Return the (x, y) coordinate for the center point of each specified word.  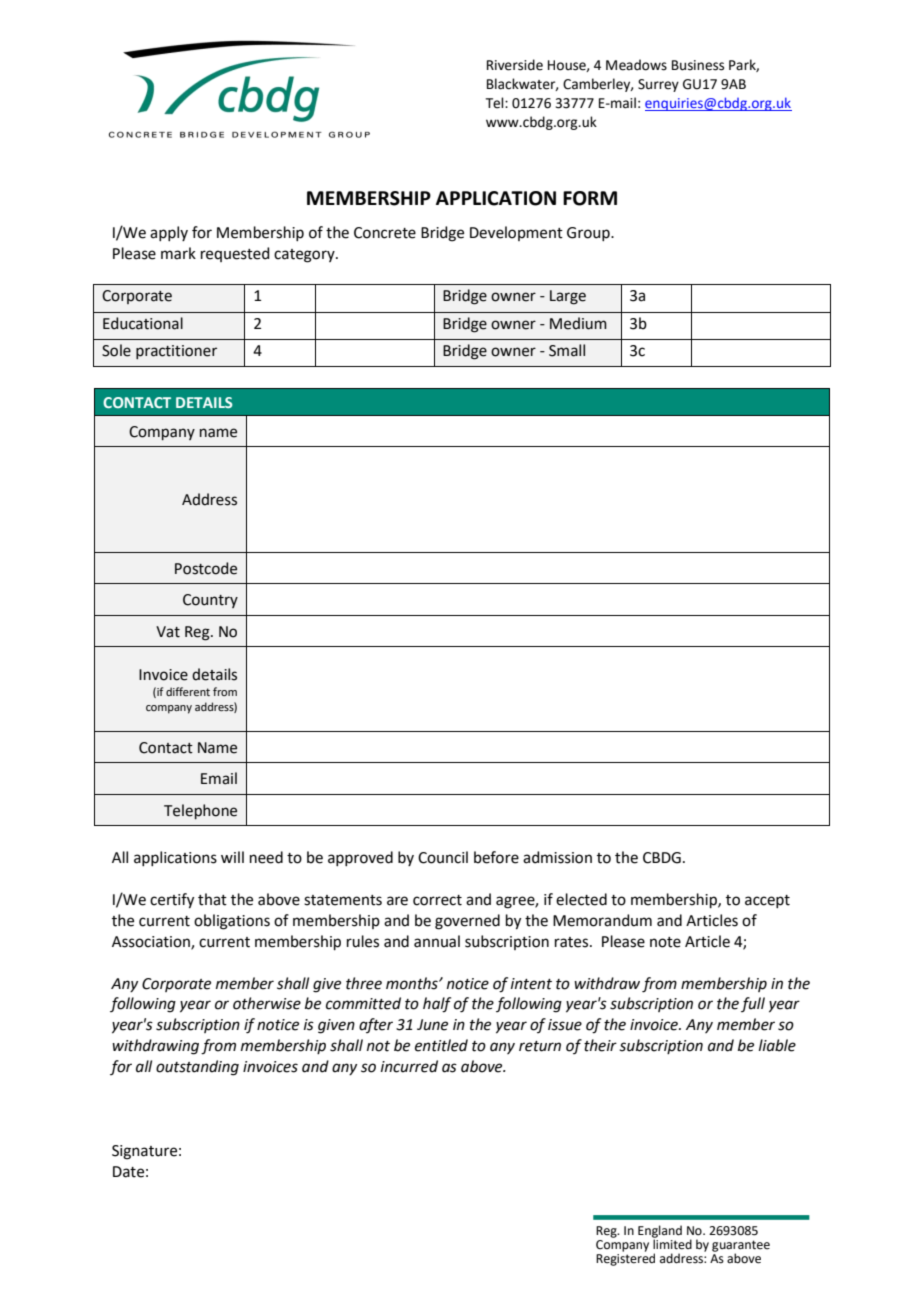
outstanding (197, 1068)
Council (443, 857)
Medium (578, 323)
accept (767, 901)
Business (698, 65)
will (232, 857)
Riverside (515, 65)
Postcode (206, 568)
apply (169, 233)
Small (567, 350)
